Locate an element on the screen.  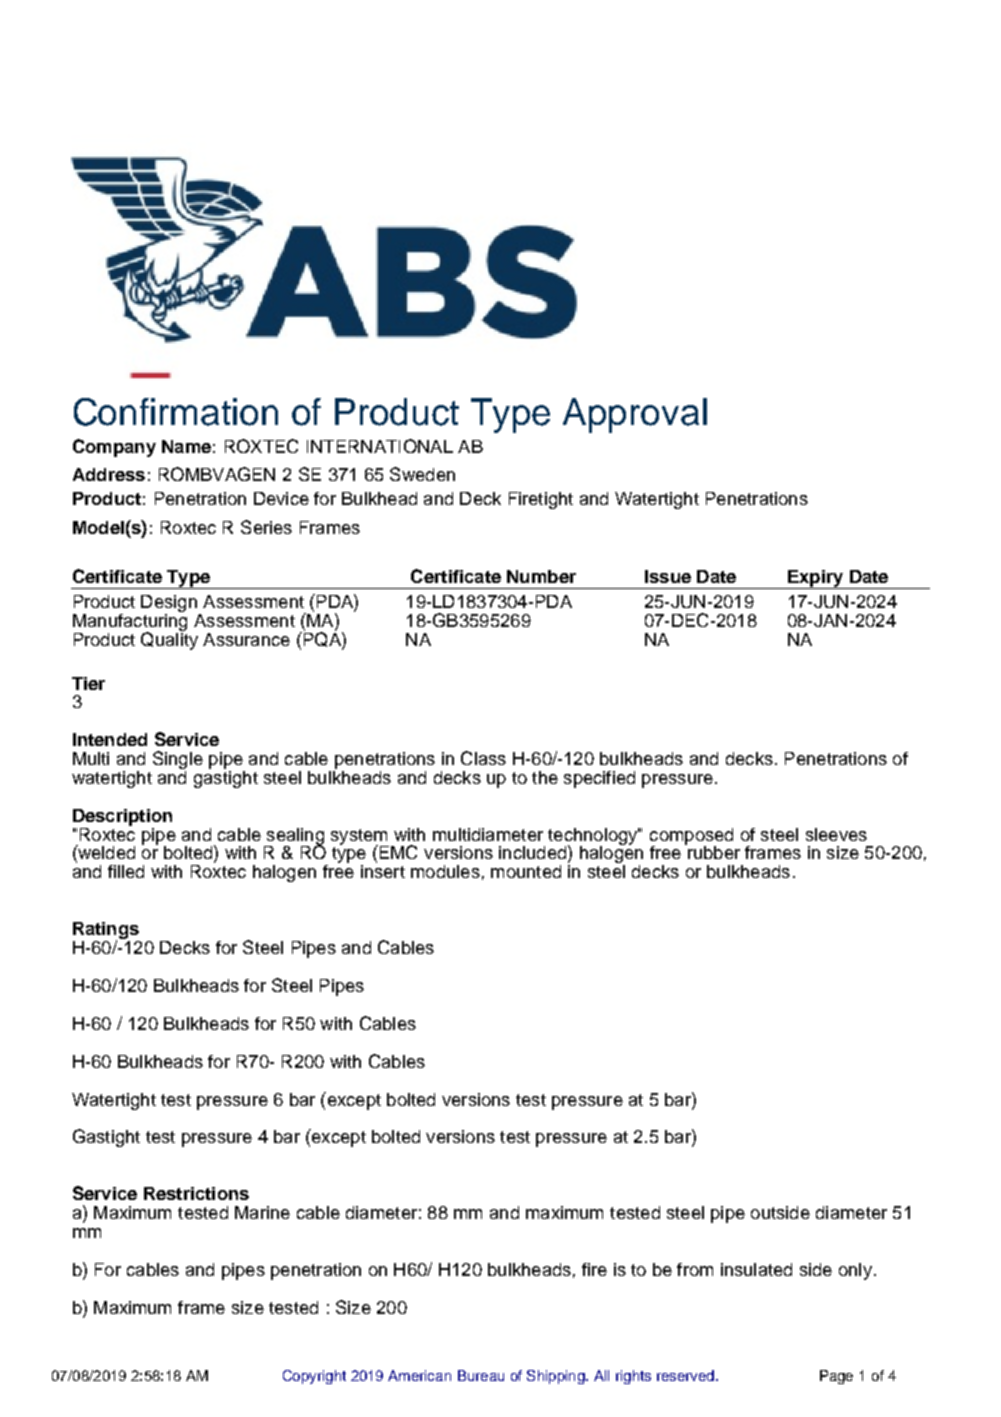
Single is located at coordinates (178, 761).
